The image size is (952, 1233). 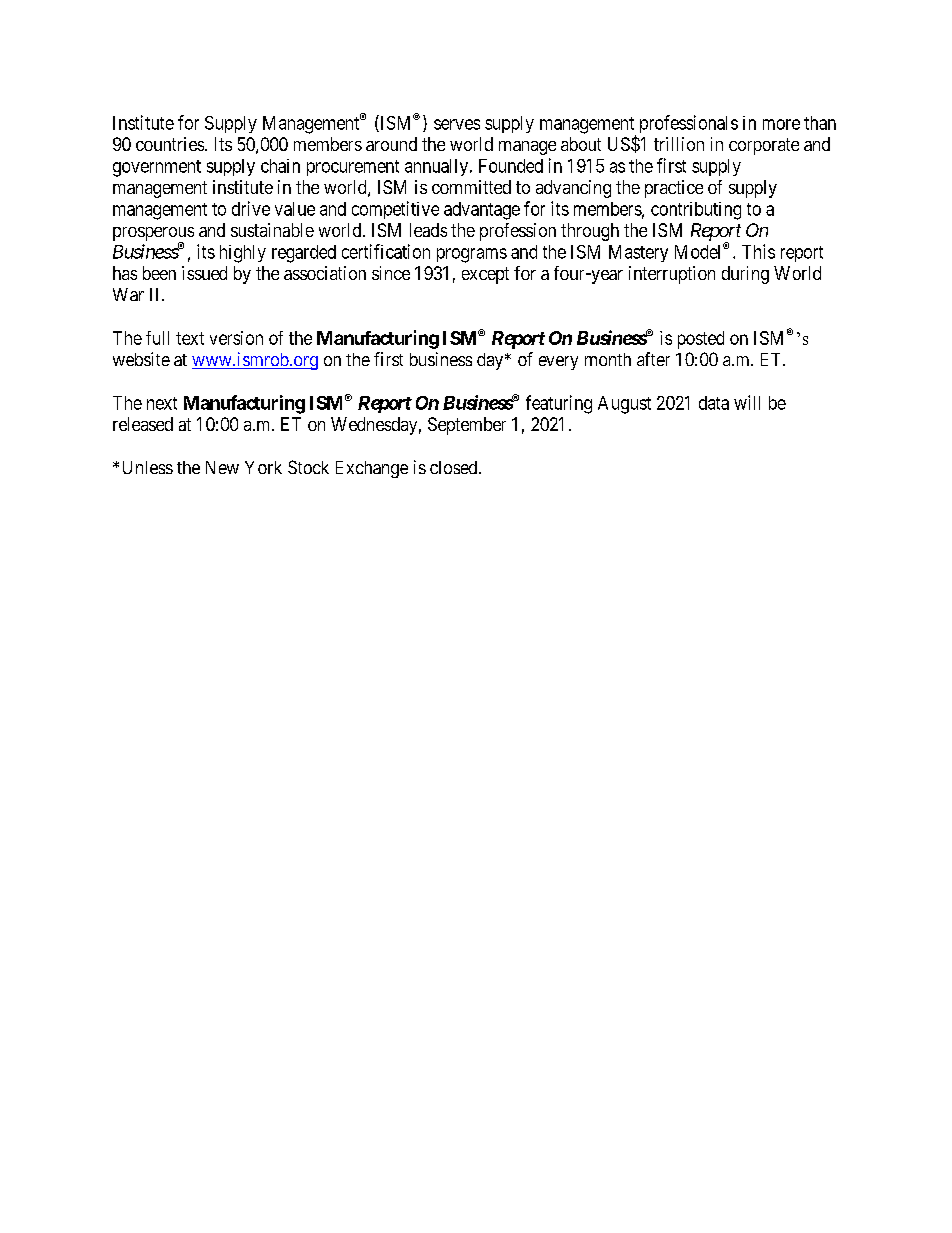 I want to click on serves, so click(x=457, y=124).
